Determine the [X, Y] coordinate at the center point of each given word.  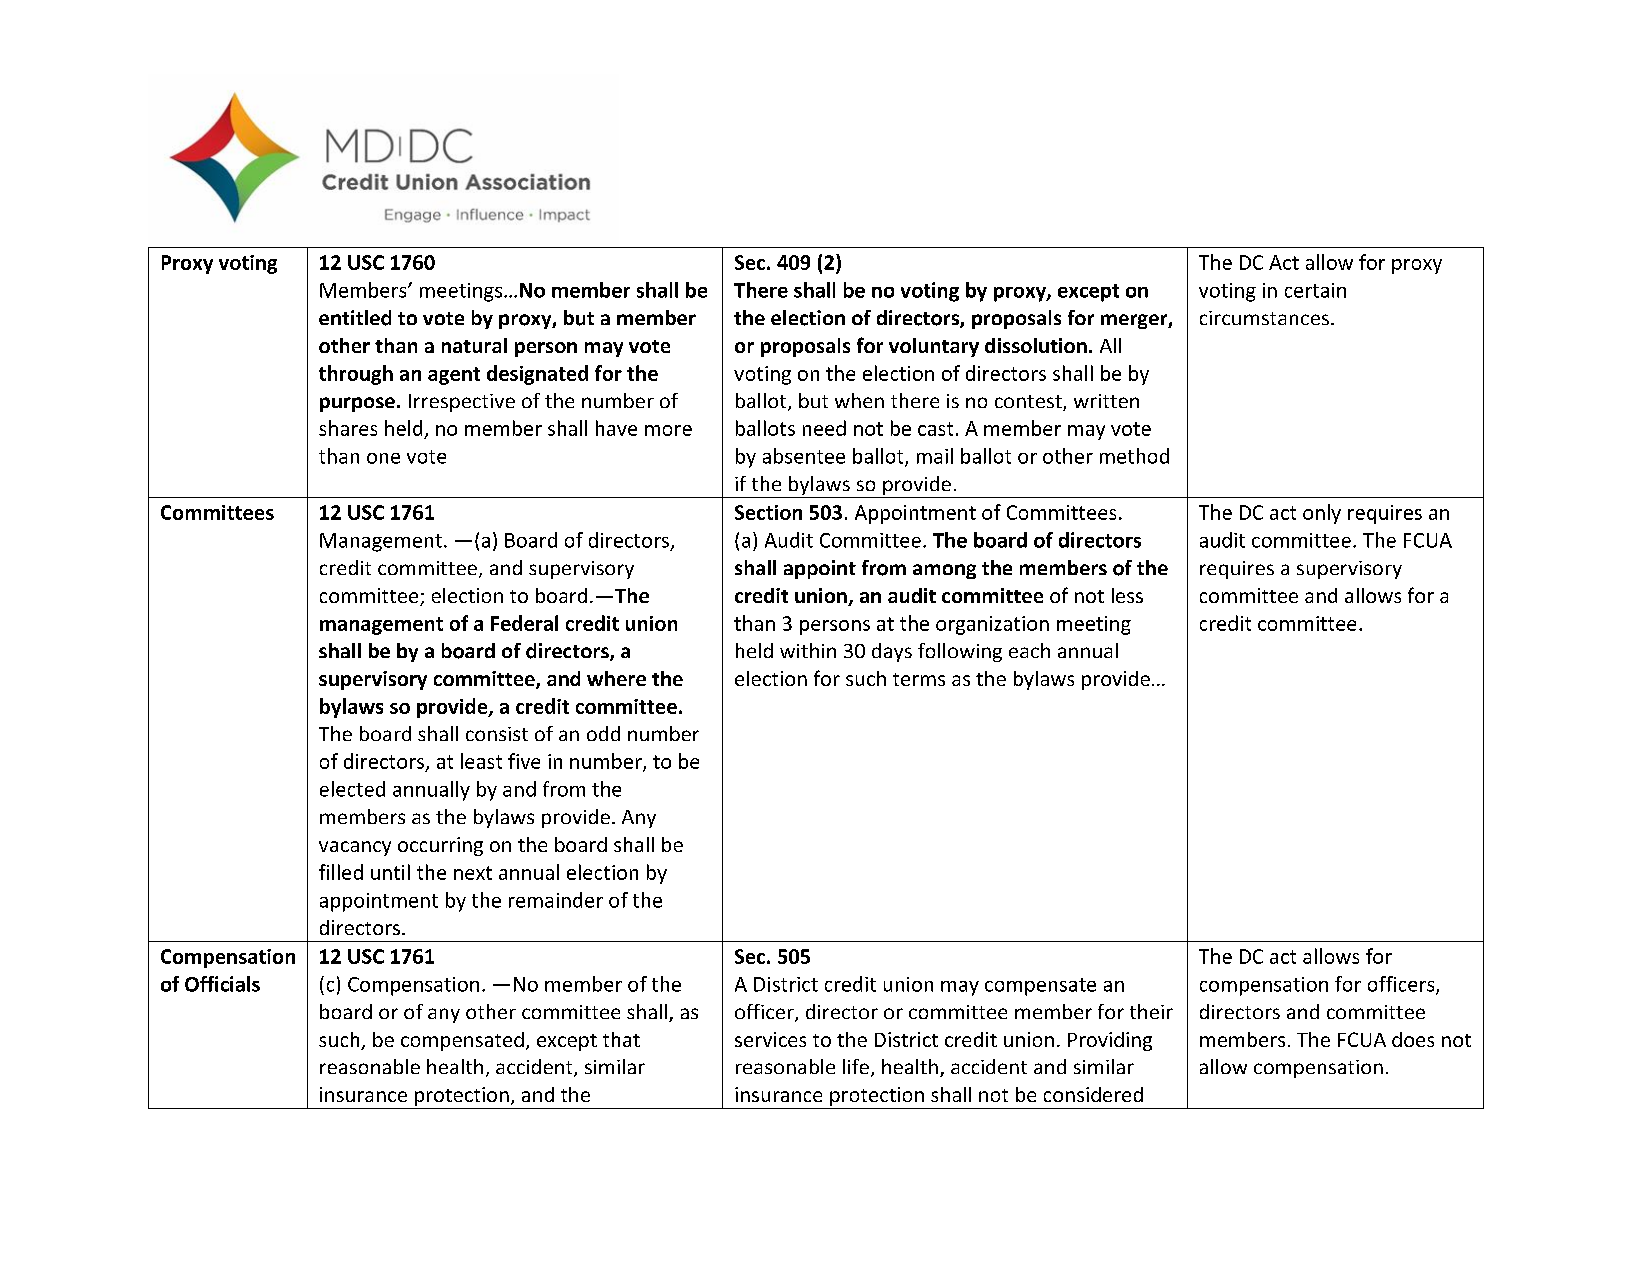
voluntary [934, 347]
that [621, 1039]
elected [352, 789]
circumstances [1264, 318]
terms [919, 679]
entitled [355, 318]
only [1322, 514]
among [944, 571]
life [856, 1066]
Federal [524, 623]
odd [603, 733]
